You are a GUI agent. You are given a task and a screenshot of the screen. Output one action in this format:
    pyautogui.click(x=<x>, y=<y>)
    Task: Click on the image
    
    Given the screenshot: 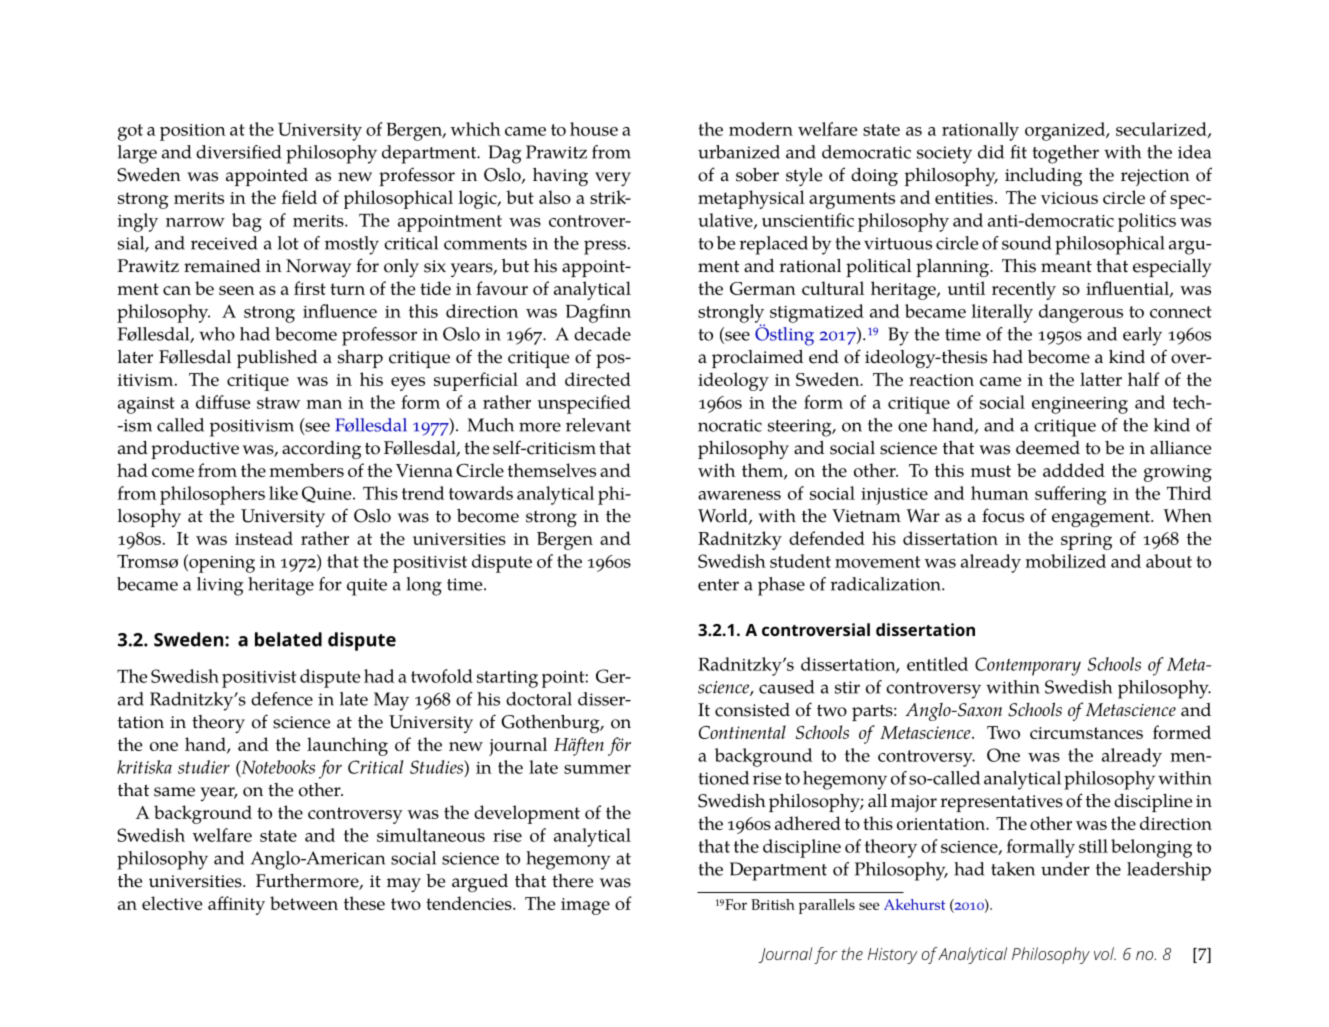 What is the action you would take?
    pyautogui.click(x=585, y=906)
